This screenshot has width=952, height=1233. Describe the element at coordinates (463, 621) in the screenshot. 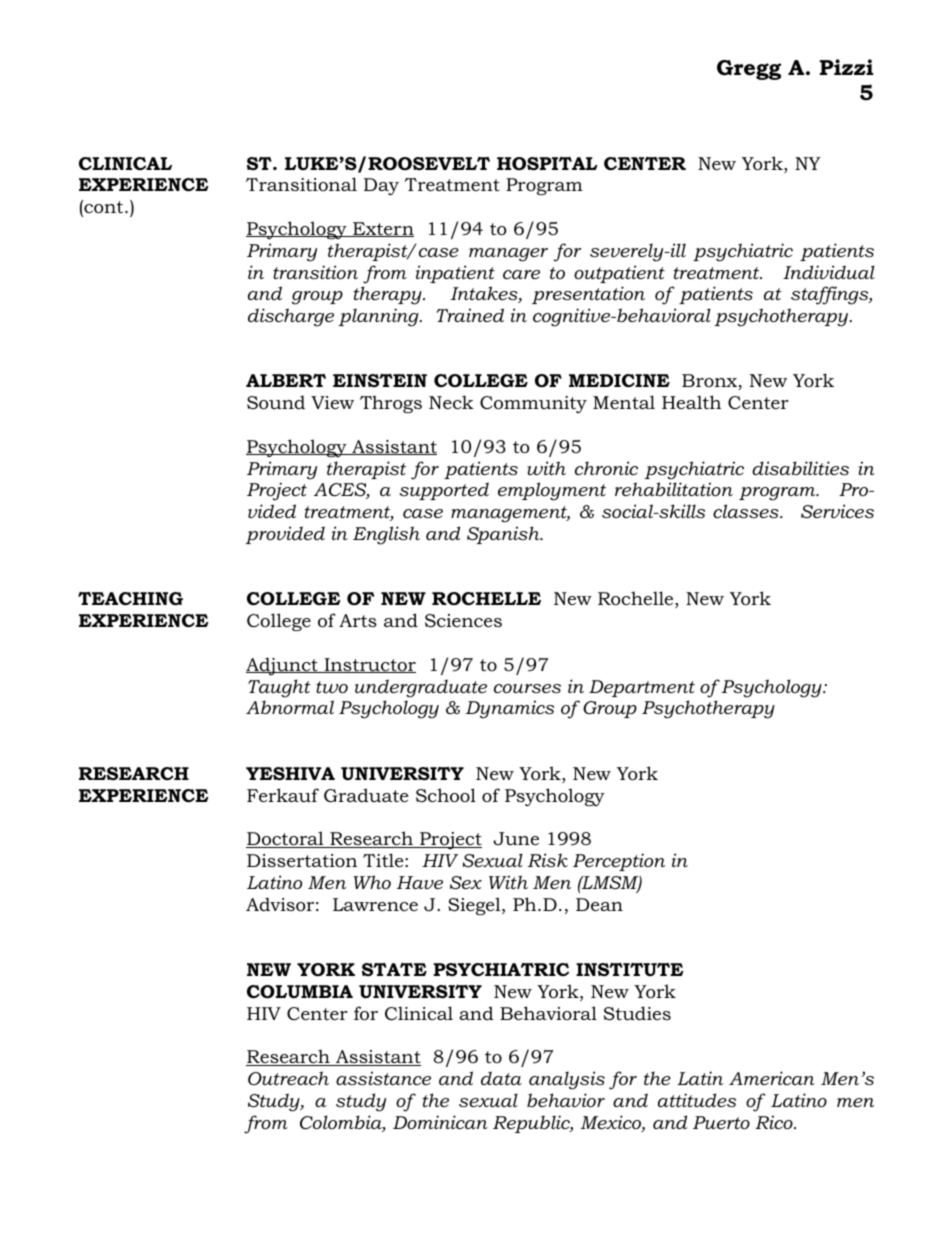

I see `Sciences` at that location.
